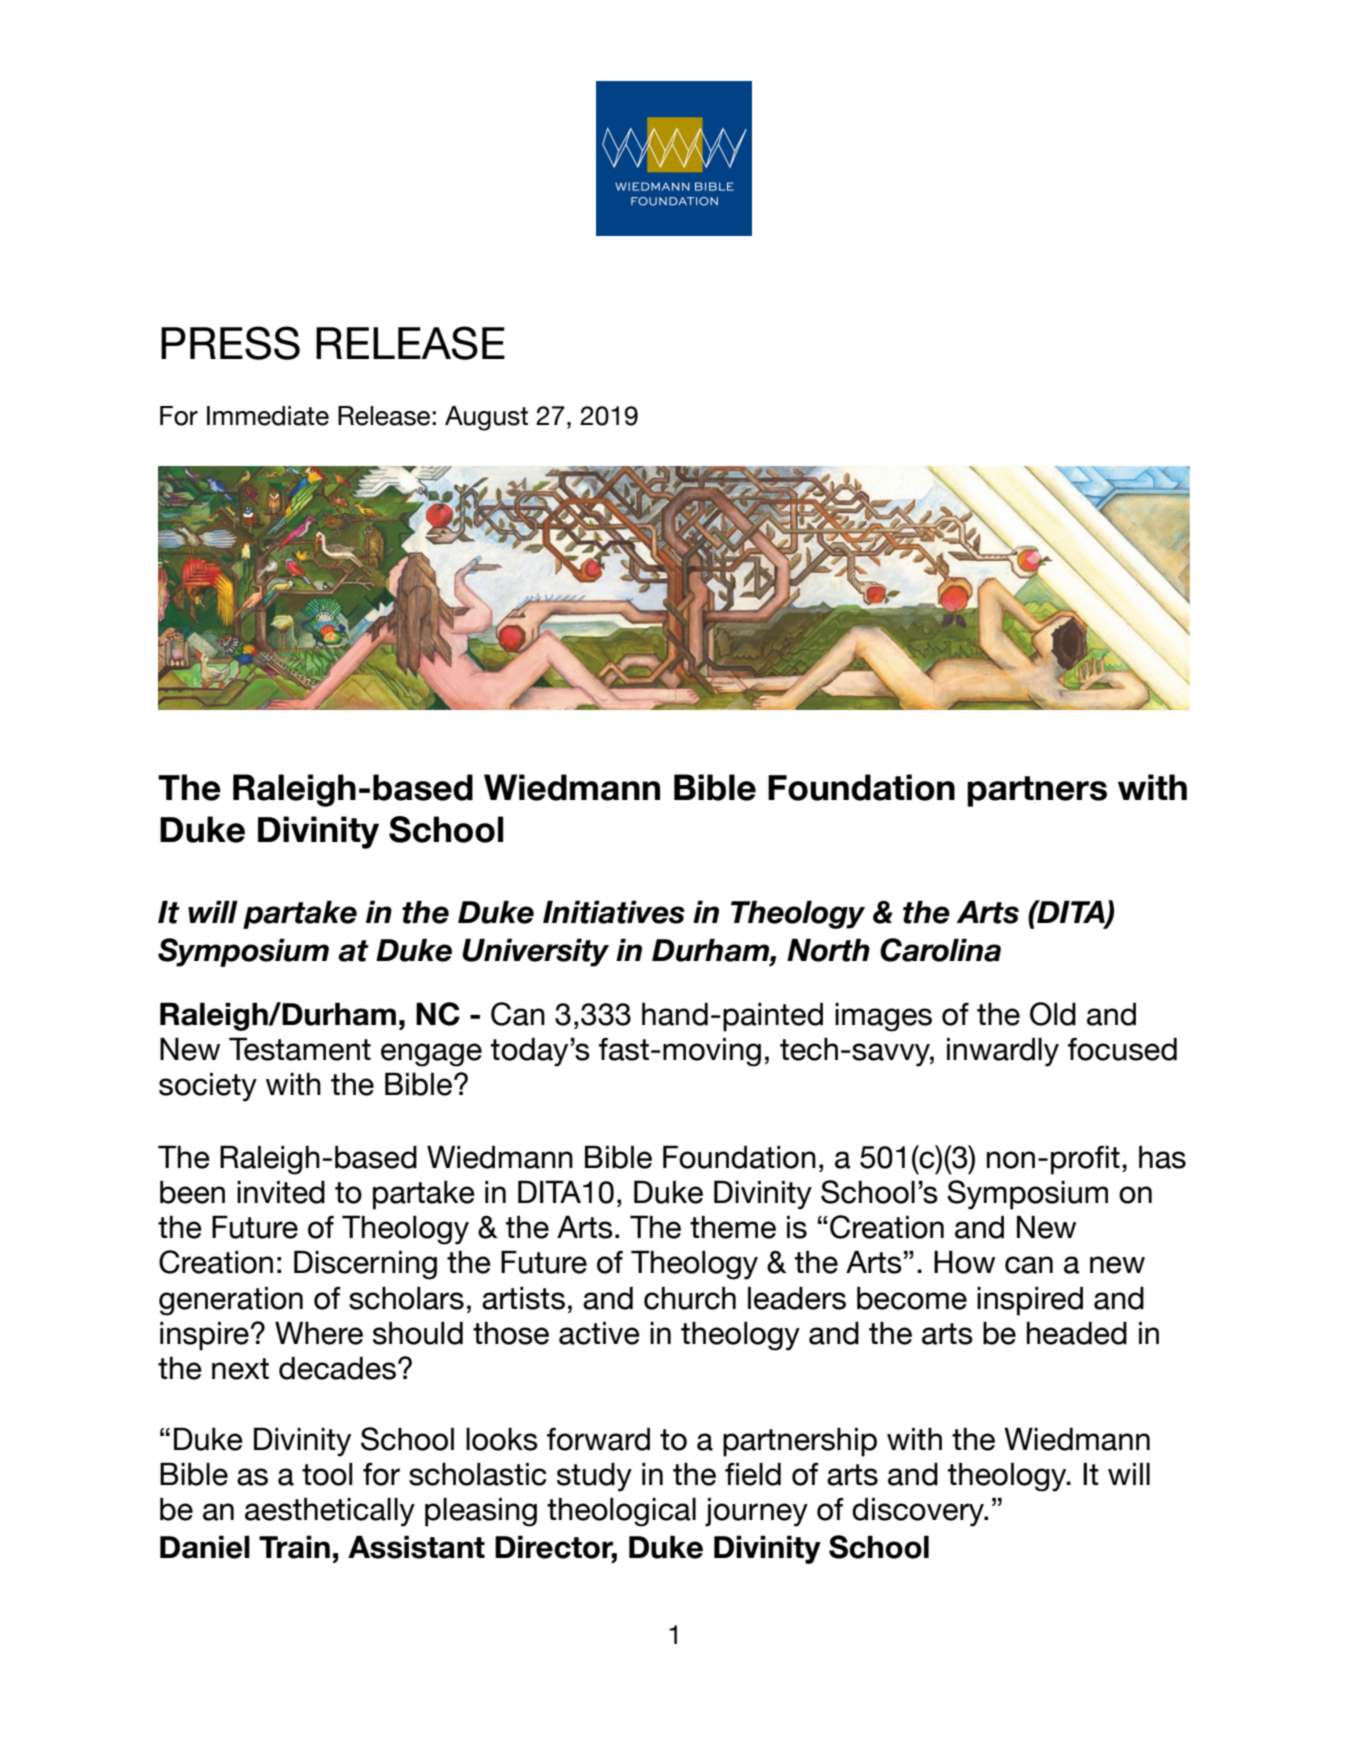  What do you see at coordinates (614, 912) in the image?
I see `Initiatives` at bounding box center [614, 912].
